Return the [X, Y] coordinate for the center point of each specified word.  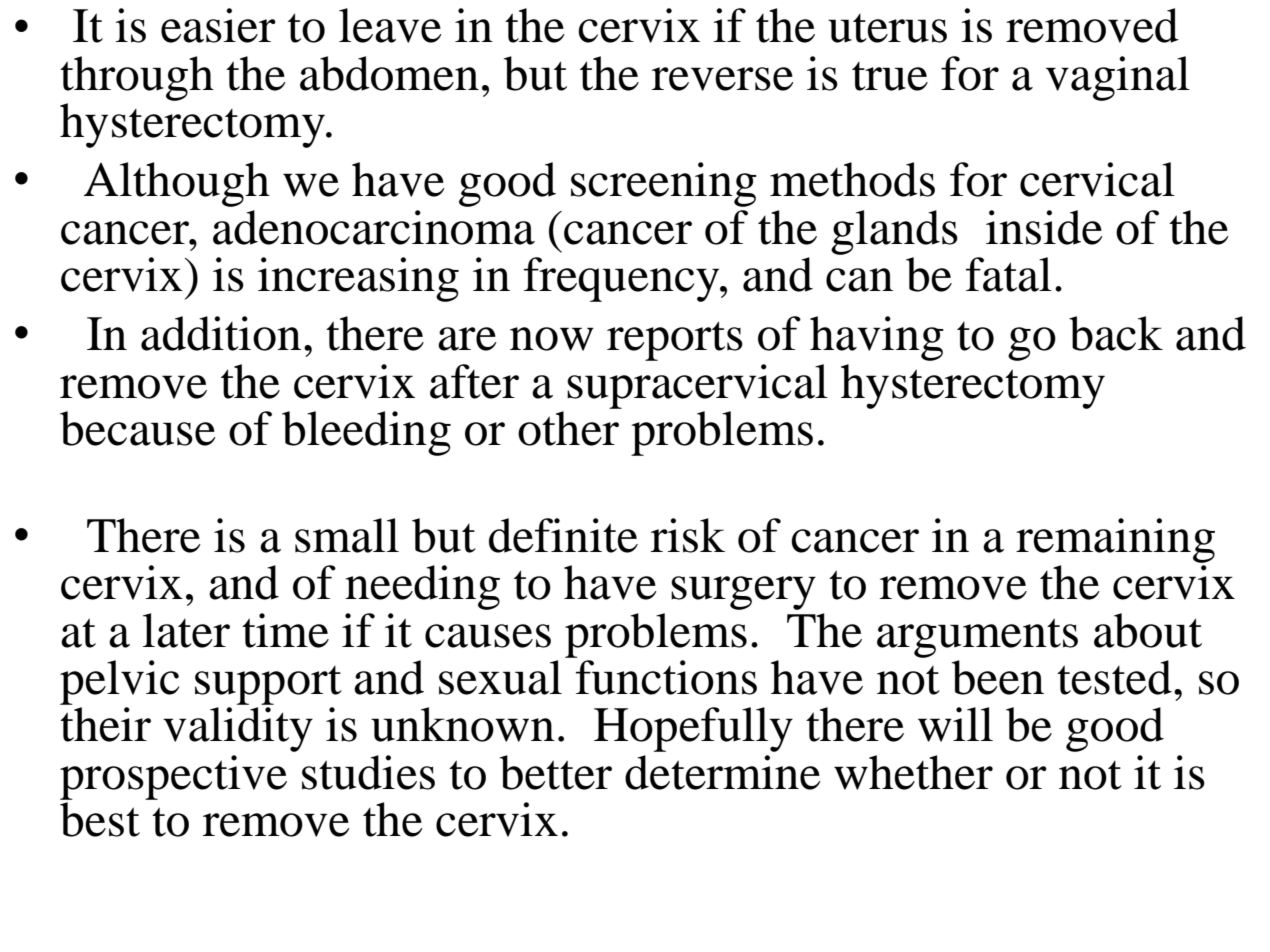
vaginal [1118, 78]
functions [666, 677]
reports [675, 341]
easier [218, 25]
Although [177, 184]
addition [221, 333]
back [1116, 333]
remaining [1115, 540]
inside [1044, 227]
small [347, 535]
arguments [977, 638]
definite [563, 535]
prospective [173, 777]
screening [664, 184]
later [186, 630]
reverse [723, 79]
